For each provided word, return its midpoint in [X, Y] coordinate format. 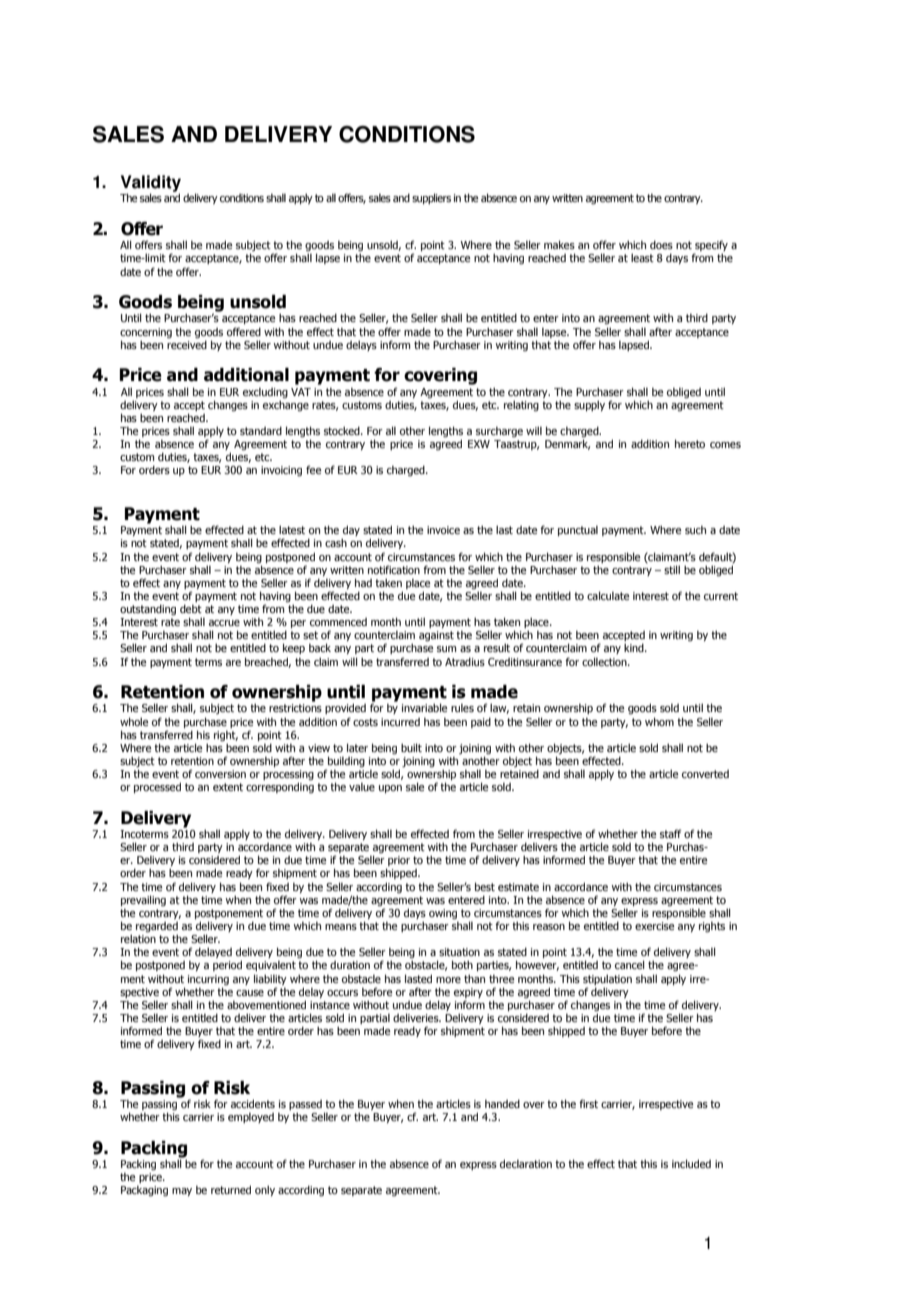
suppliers [431, 198]
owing [443, 915]
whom [659, 721]
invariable [424, 707]
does [661, 244]
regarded [157, 928]
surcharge [499, 431]
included [691, 1163]
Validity [151, 184]
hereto [690, 443]
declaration [526, 1163]
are [233, 663]
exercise [654, 926]
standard [261, 430]
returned [231, 1189]
